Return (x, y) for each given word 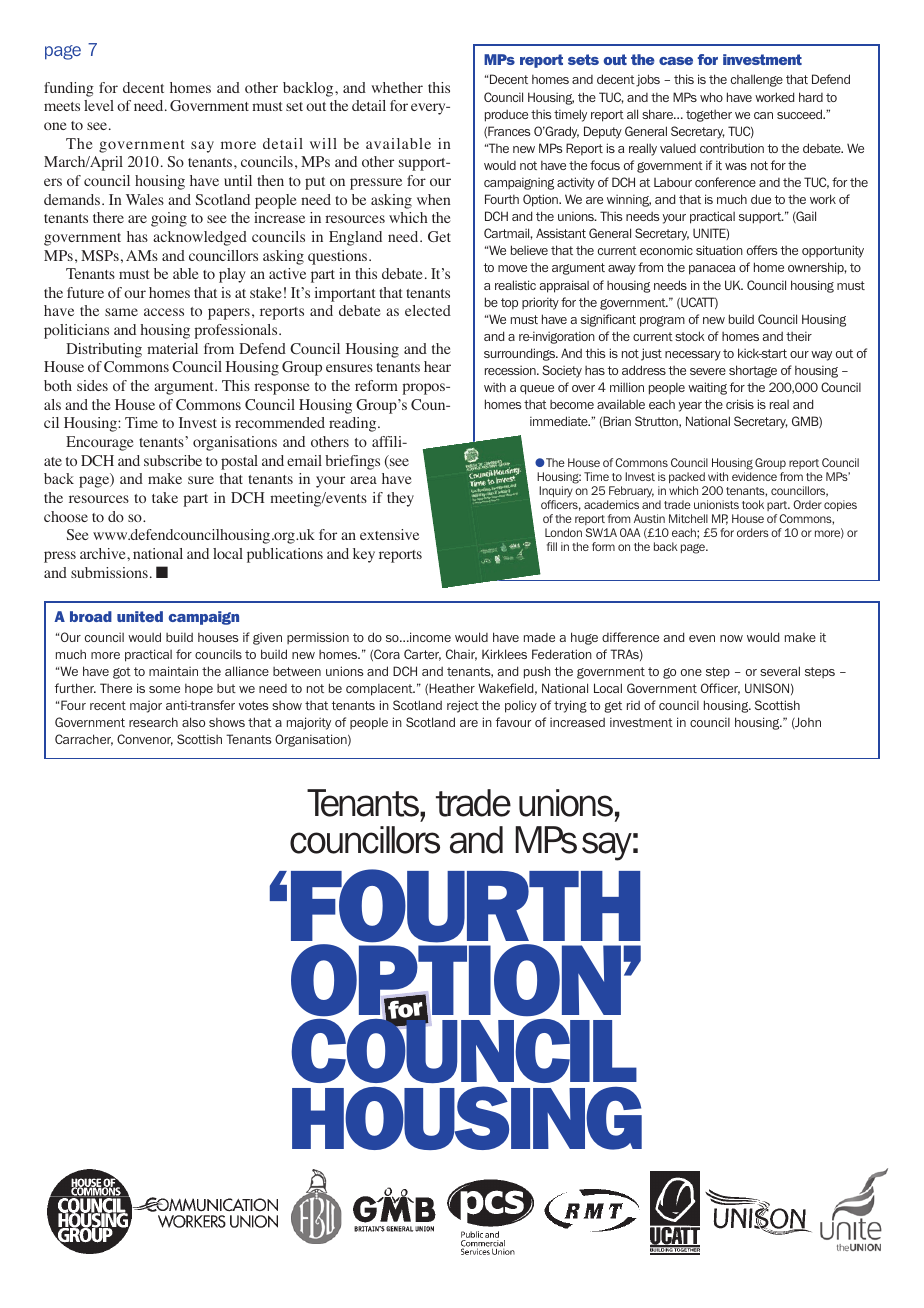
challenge (757, 80)
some (164, 689)
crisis (740, 404)
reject (463, 706)
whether (397, 87)
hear (437, 366)
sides (92, 385)
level (99, 105)
